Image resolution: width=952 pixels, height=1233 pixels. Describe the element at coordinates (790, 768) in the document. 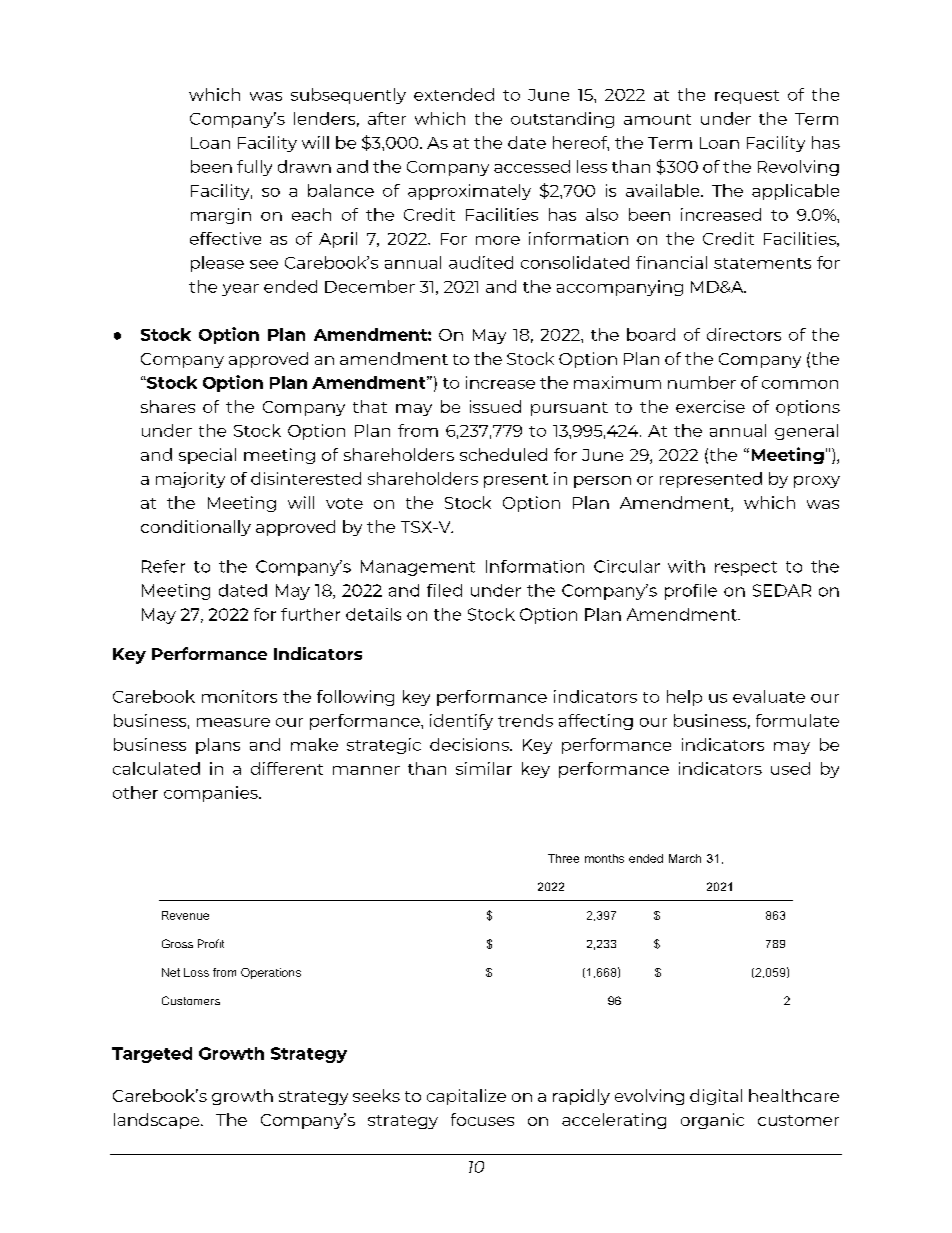

I see `used` at that location.
